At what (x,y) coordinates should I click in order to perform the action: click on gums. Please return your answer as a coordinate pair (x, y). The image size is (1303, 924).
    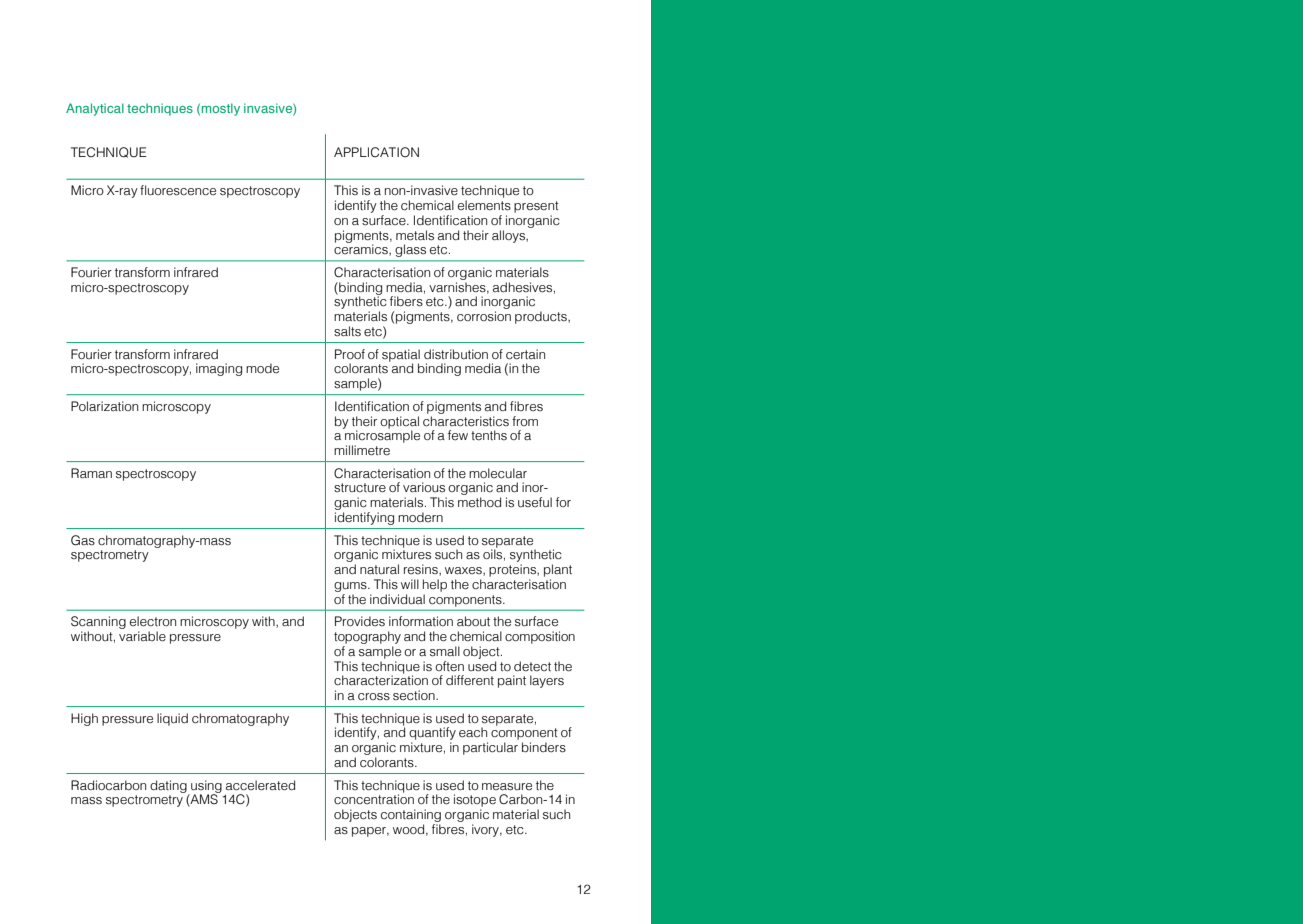
    Looking at the image, I should click on (351, 587).
